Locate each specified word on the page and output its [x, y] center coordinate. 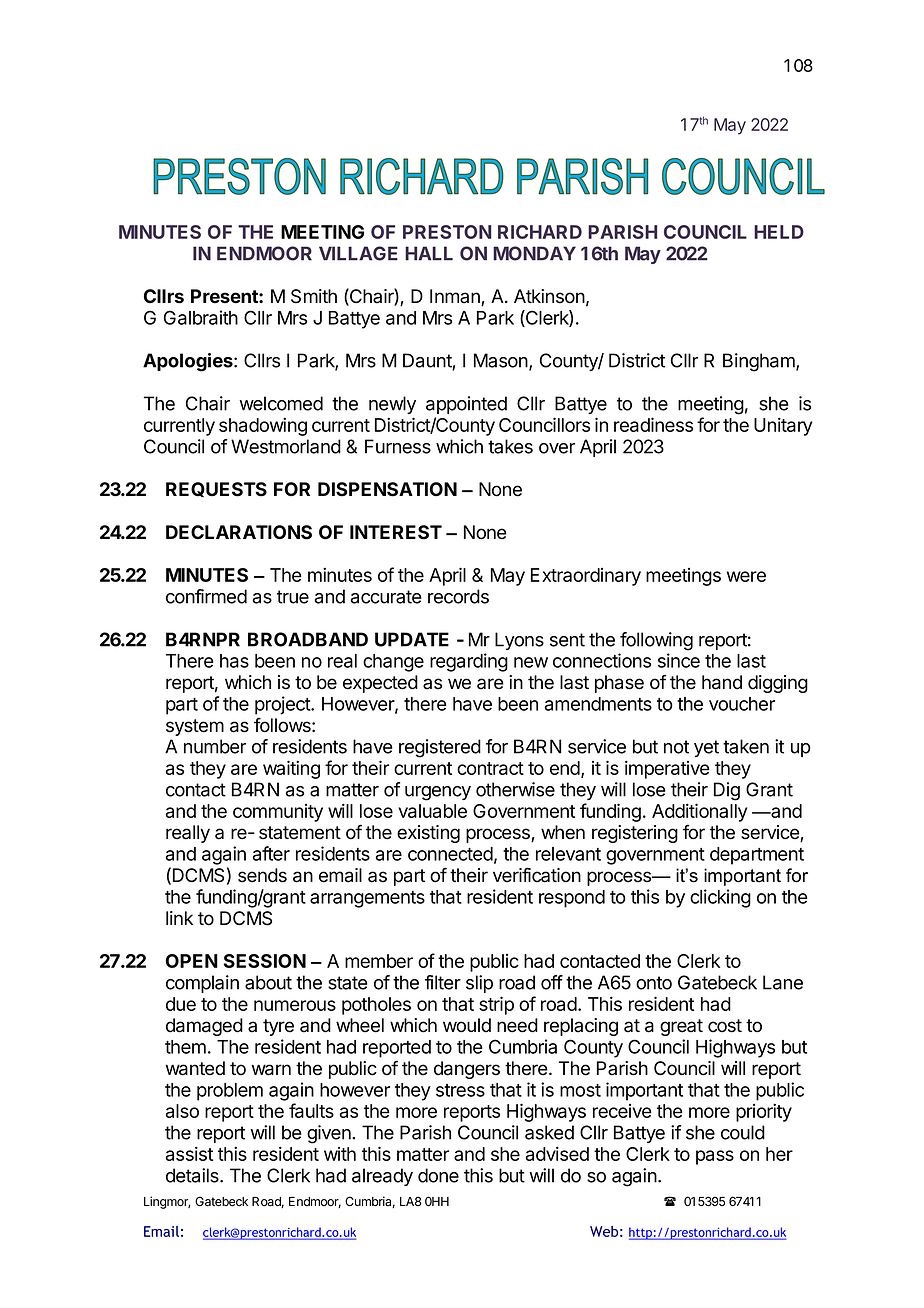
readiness [653, 424]
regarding [469, 662]
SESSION [265, 961]
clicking [720, 898]
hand [722, 682]
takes [510, 446]
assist [189, 1153]
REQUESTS [216, 489]
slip [479, 984]
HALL [429, 253]
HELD [779, 232]
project [283, 705]
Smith [314, 296]
